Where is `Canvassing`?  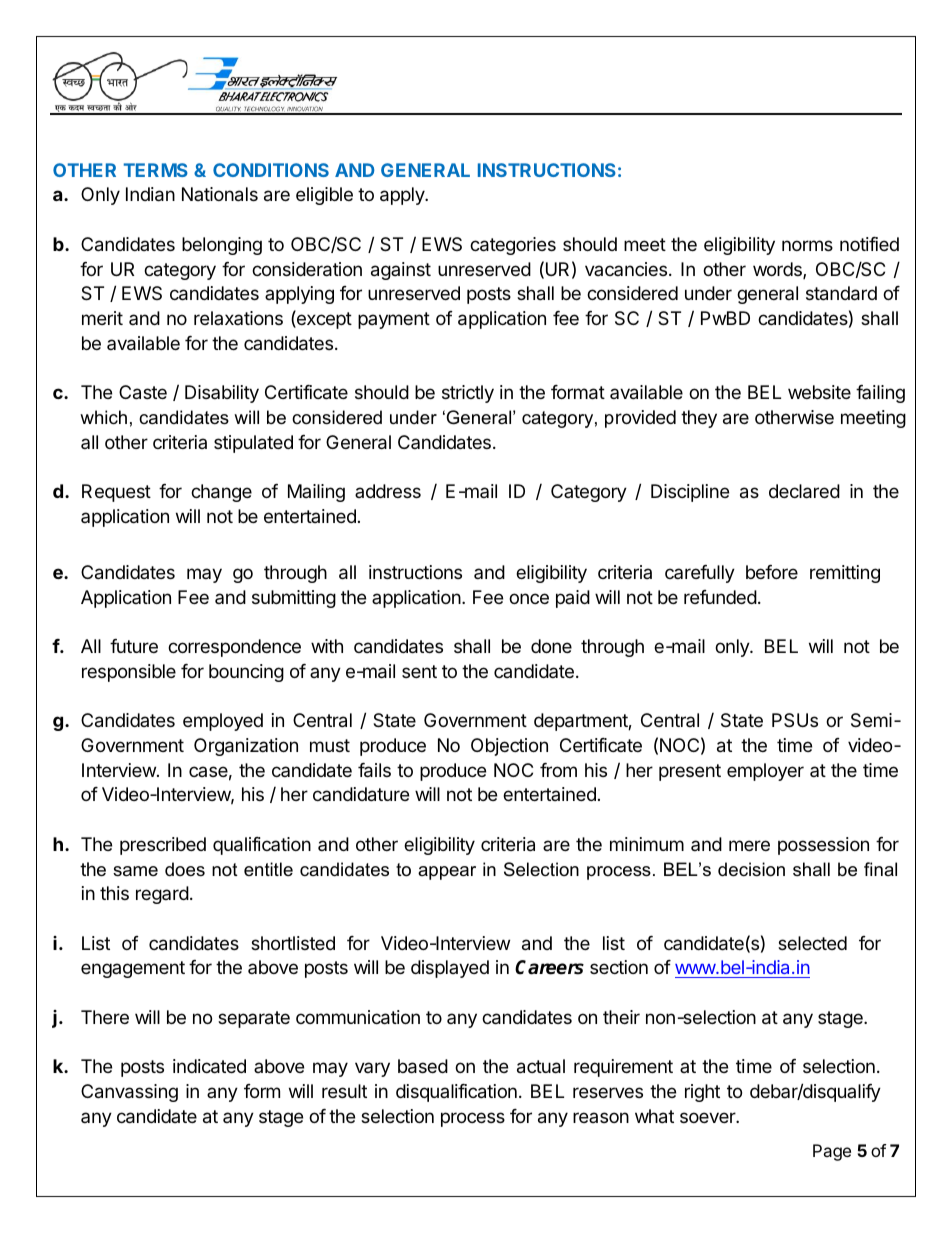
Canvassing is located at coordinates (129, 1093).
